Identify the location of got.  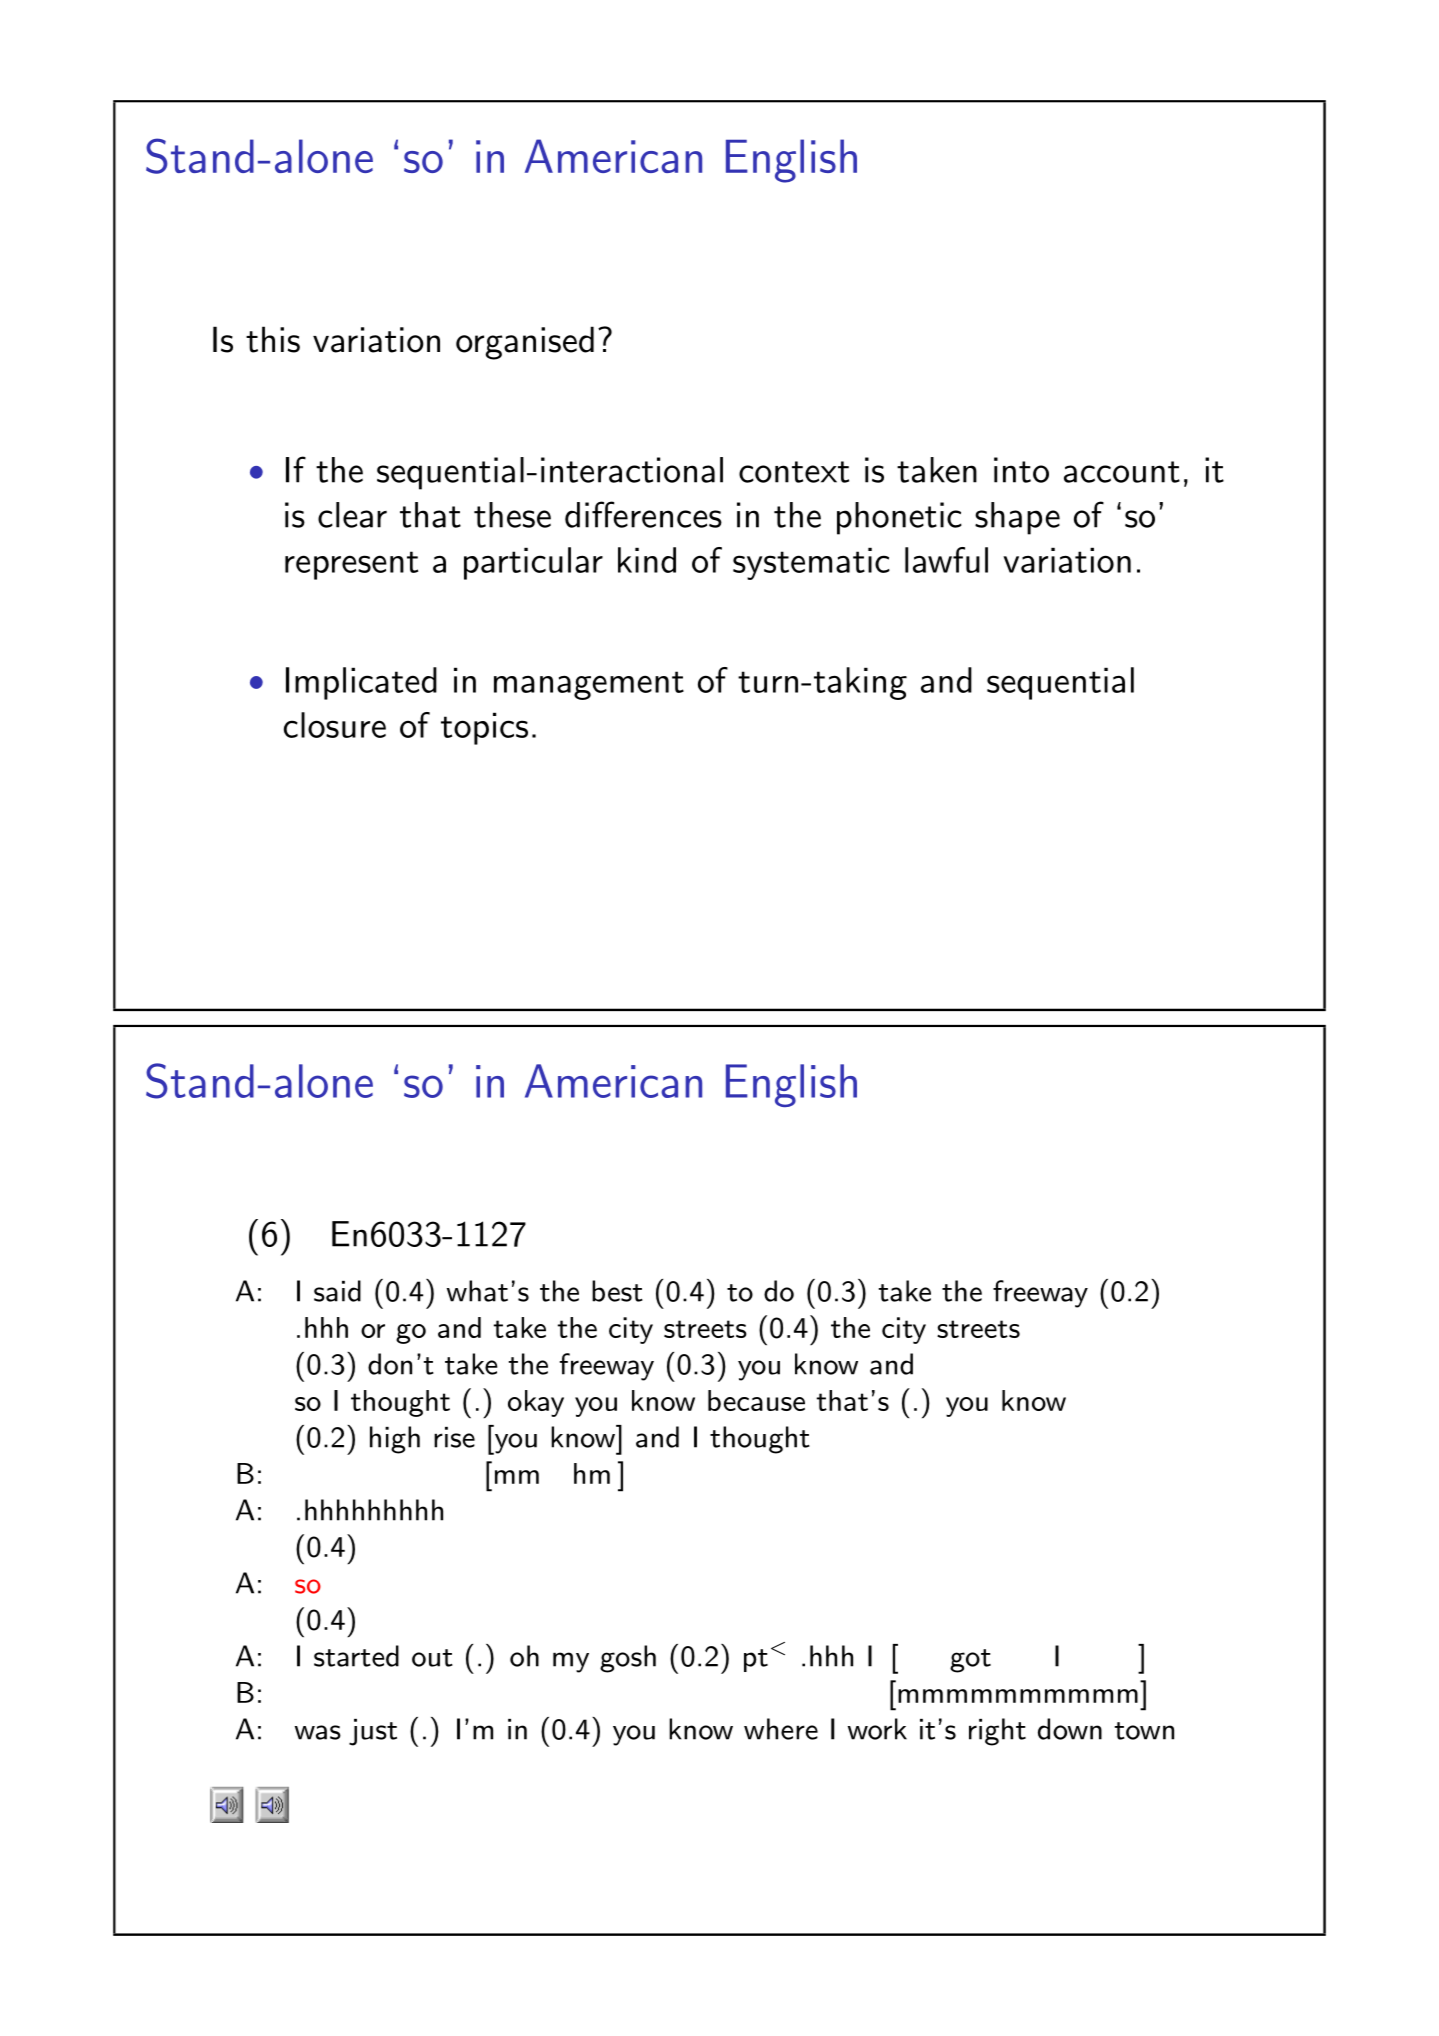
(970, 1661).
